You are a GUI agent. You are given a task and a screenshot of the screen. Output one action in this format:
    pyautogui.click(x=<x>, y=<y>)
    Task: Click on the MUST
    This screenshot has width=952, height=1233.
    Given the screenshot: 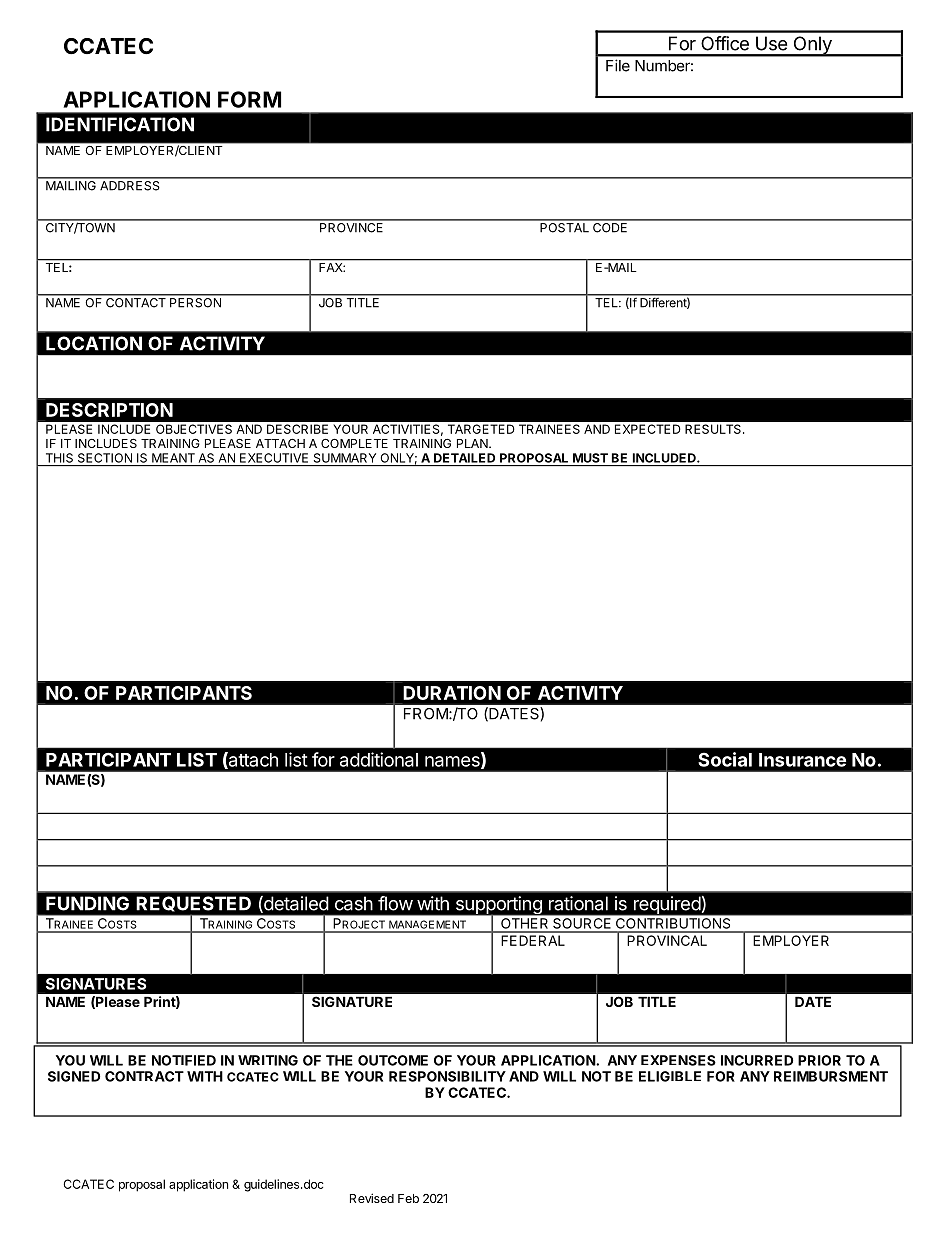 What is the action you would take?
    pyautogui.click(x=590, y=458)
